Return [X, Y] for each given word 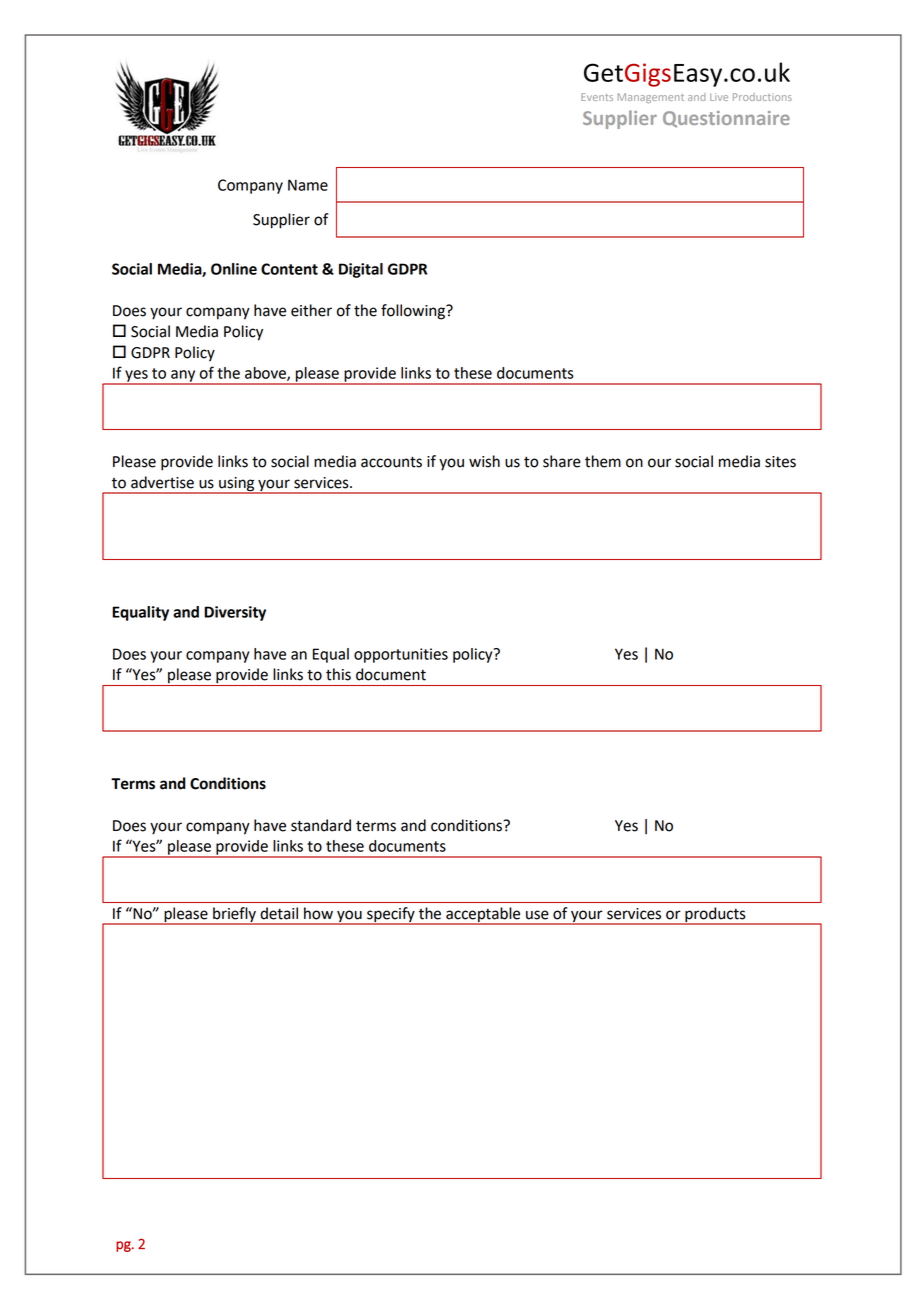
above [266, 374]
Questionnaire [726, 119]
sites [780, 462]
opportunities [401, 655]
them [603, 461]
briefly [234, 916]
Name [308, 185]
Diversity [235, 613]
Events [597, 97]
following [414, 312]
